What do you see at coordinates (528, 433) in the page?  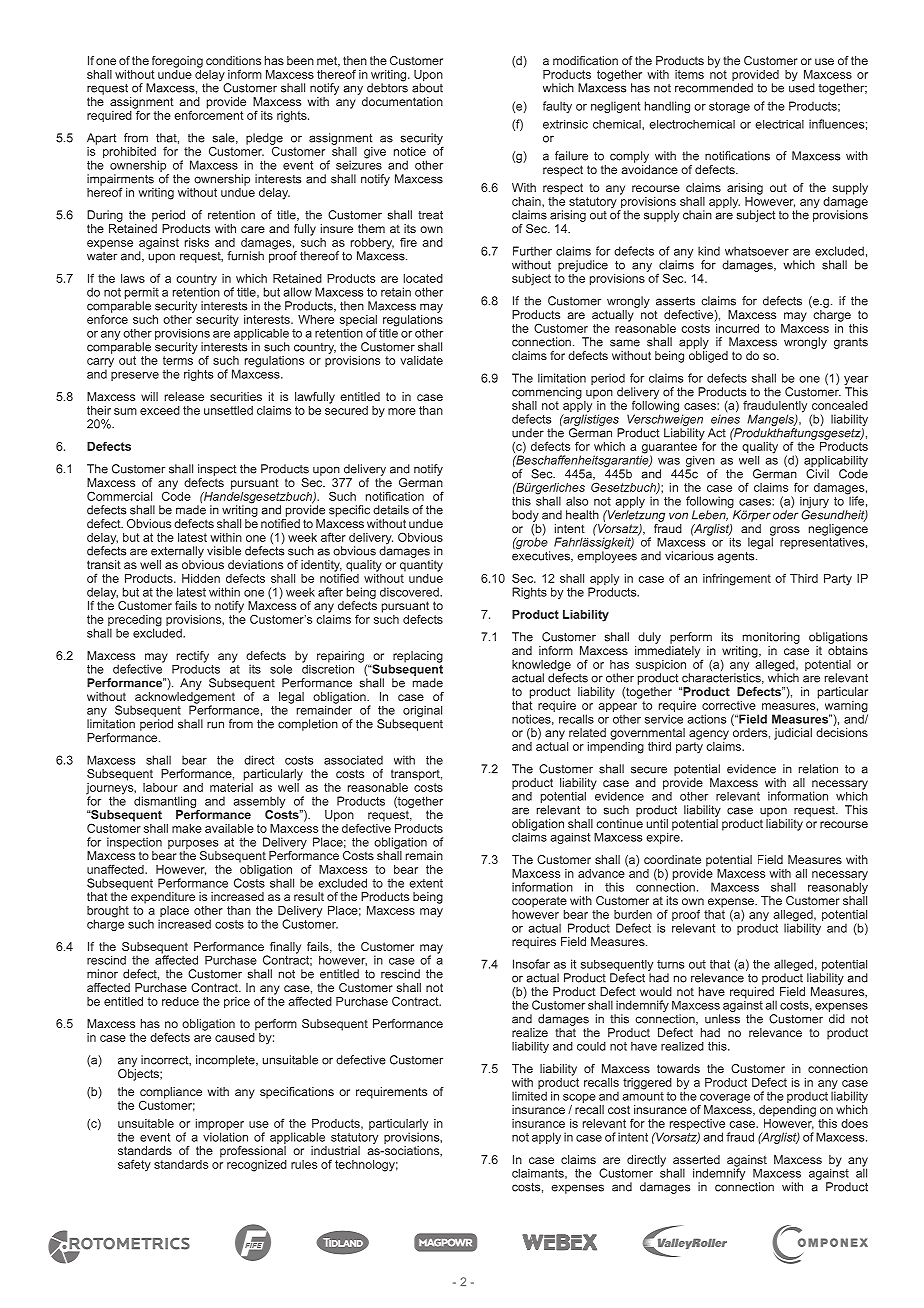 I see `under` at bounding box center [528, 433].
